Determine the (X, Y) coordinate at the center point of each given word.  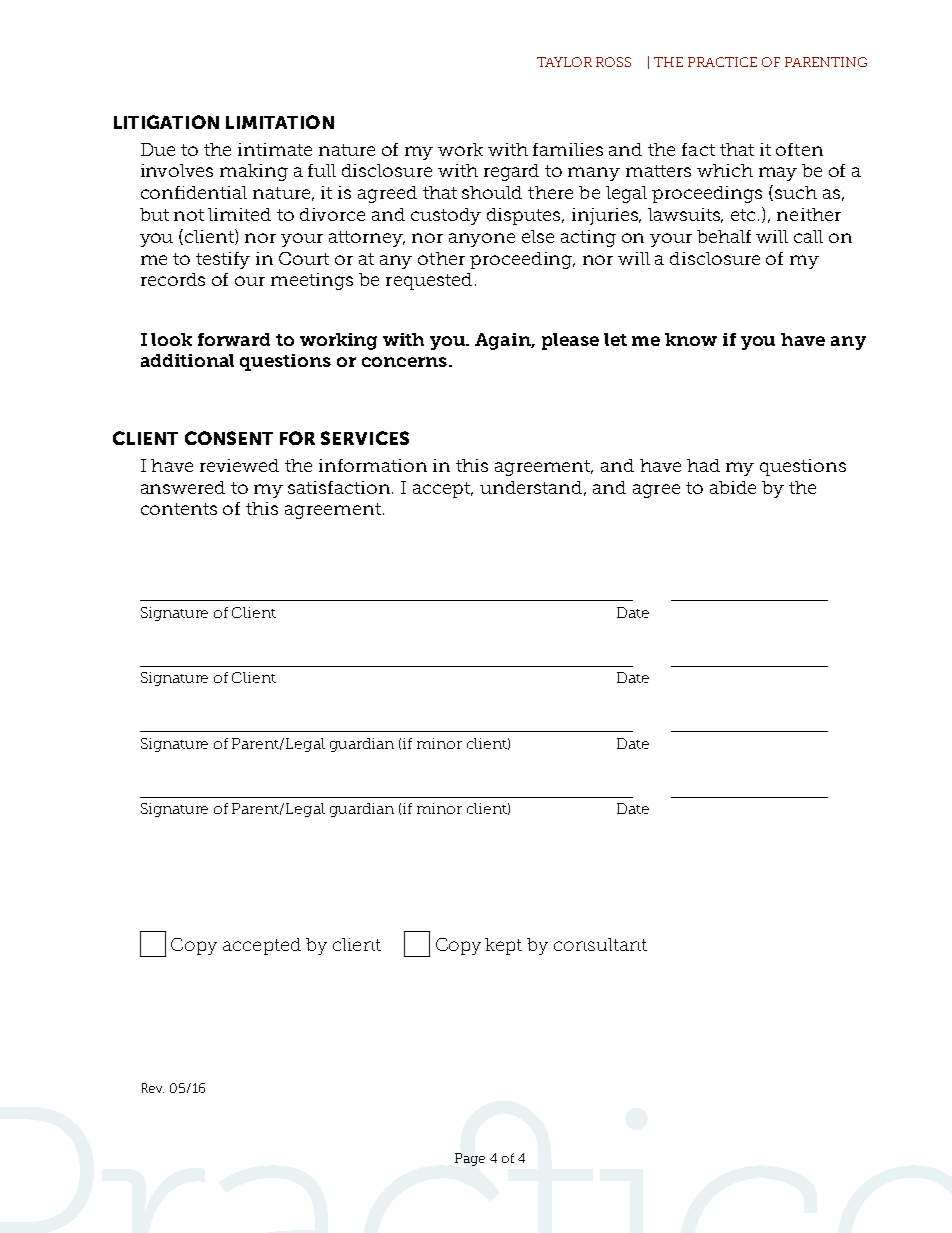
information (373, 465)
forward (234, 339)
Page (470, 1159)
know (691, 339)
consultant (600, 944)
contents (179, 509)
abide (733, 487)
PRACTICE (722, 62)
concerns (404, 362)
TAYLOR (564, 62)
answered (183, 487)
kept (503, 946)
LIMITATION (280, 122)
